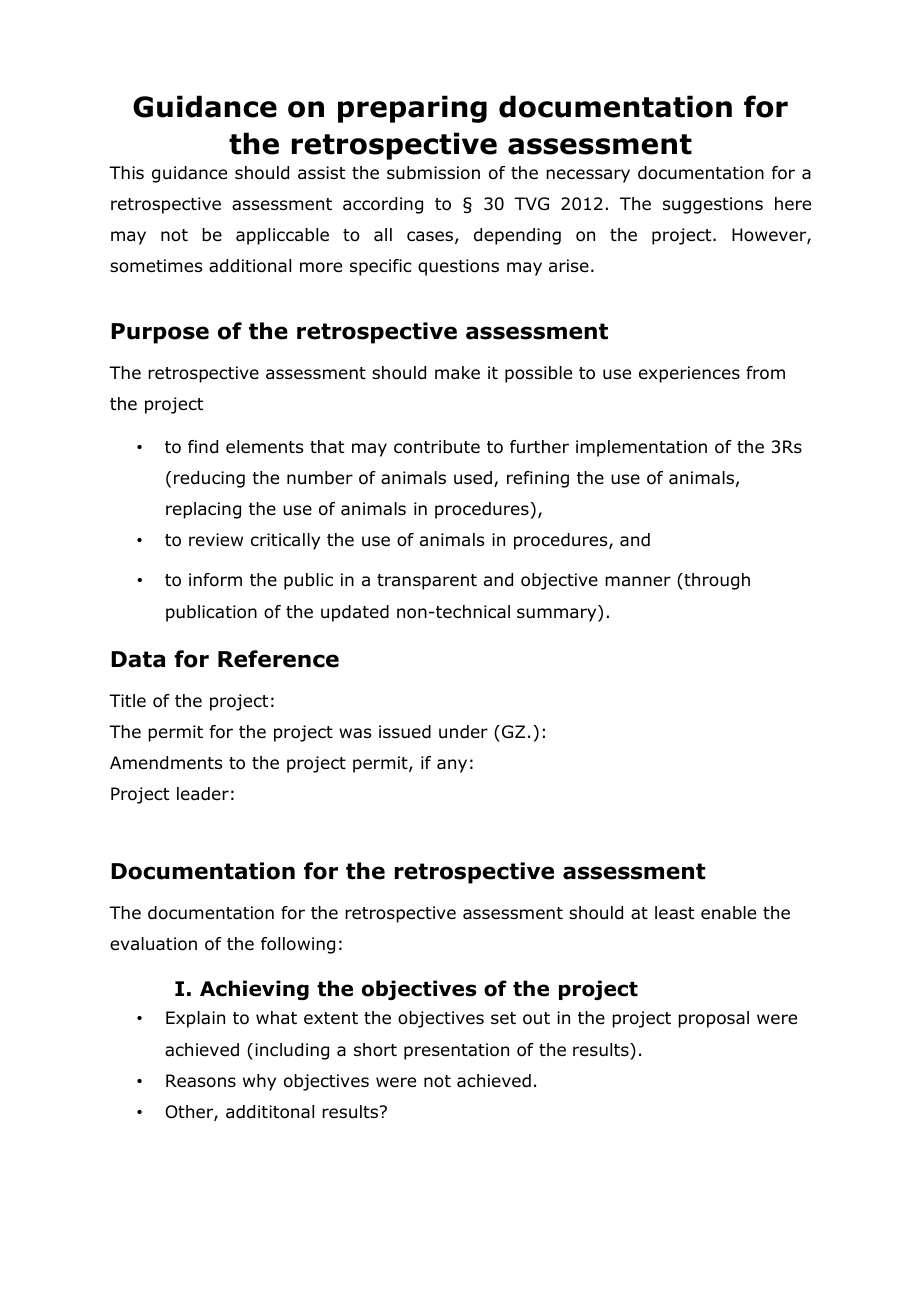  I want to click on presentation, so click(456, 1051).
